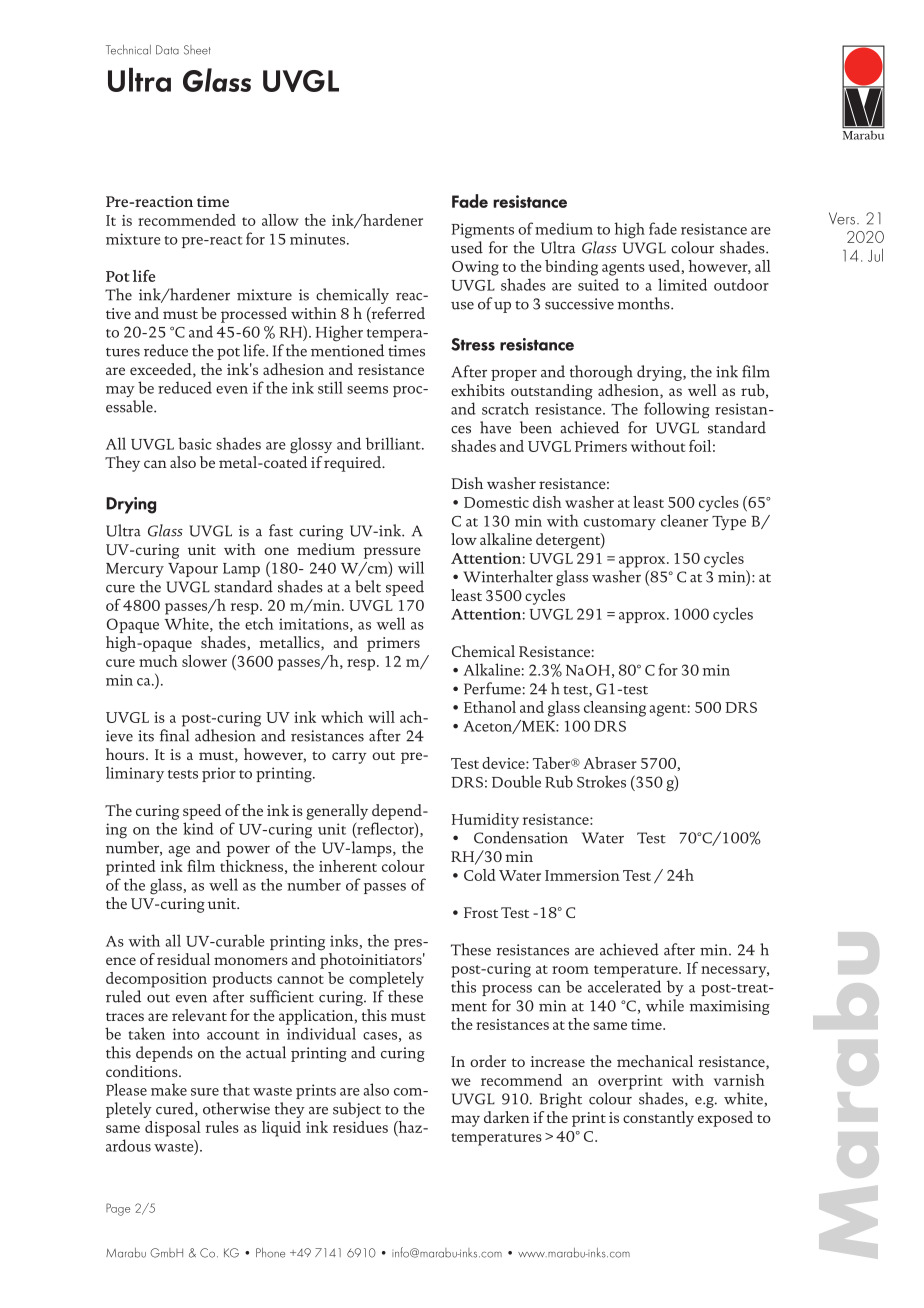 The width and height of the page is (924, 1308). What do you see at coordinates (319, 239) in the page?
I see `minutes` at bounding box center [319, 239].
